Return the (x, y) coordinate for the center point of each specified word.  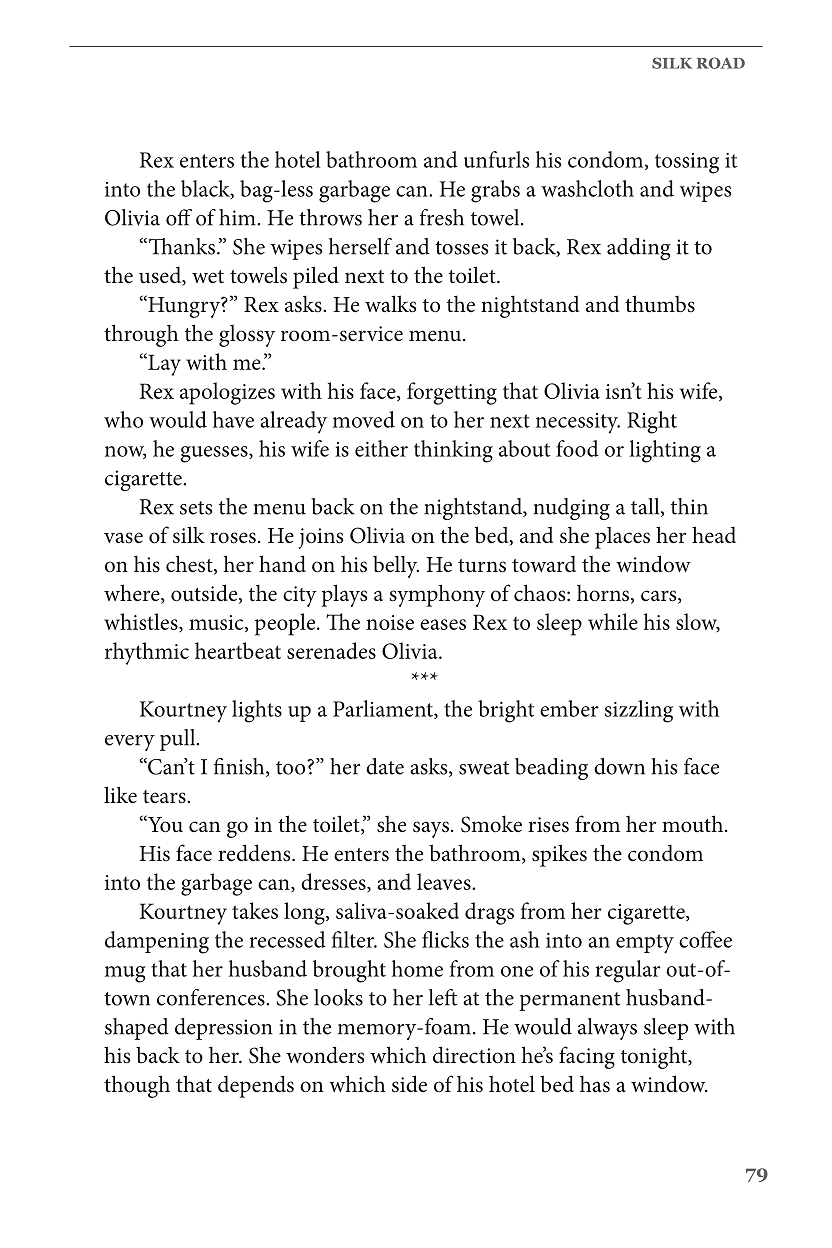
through (141, 335)
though (137, 1086)
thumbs (660, 304)
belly (396, 567)
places (622, 538)
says (431, 829)
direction (474, 1055)
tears (165, 797)
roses (233, 538)
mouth (694, 824)
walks (390, 304)
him (238, 217)
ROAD (721, 63)
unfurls (497, 159)
